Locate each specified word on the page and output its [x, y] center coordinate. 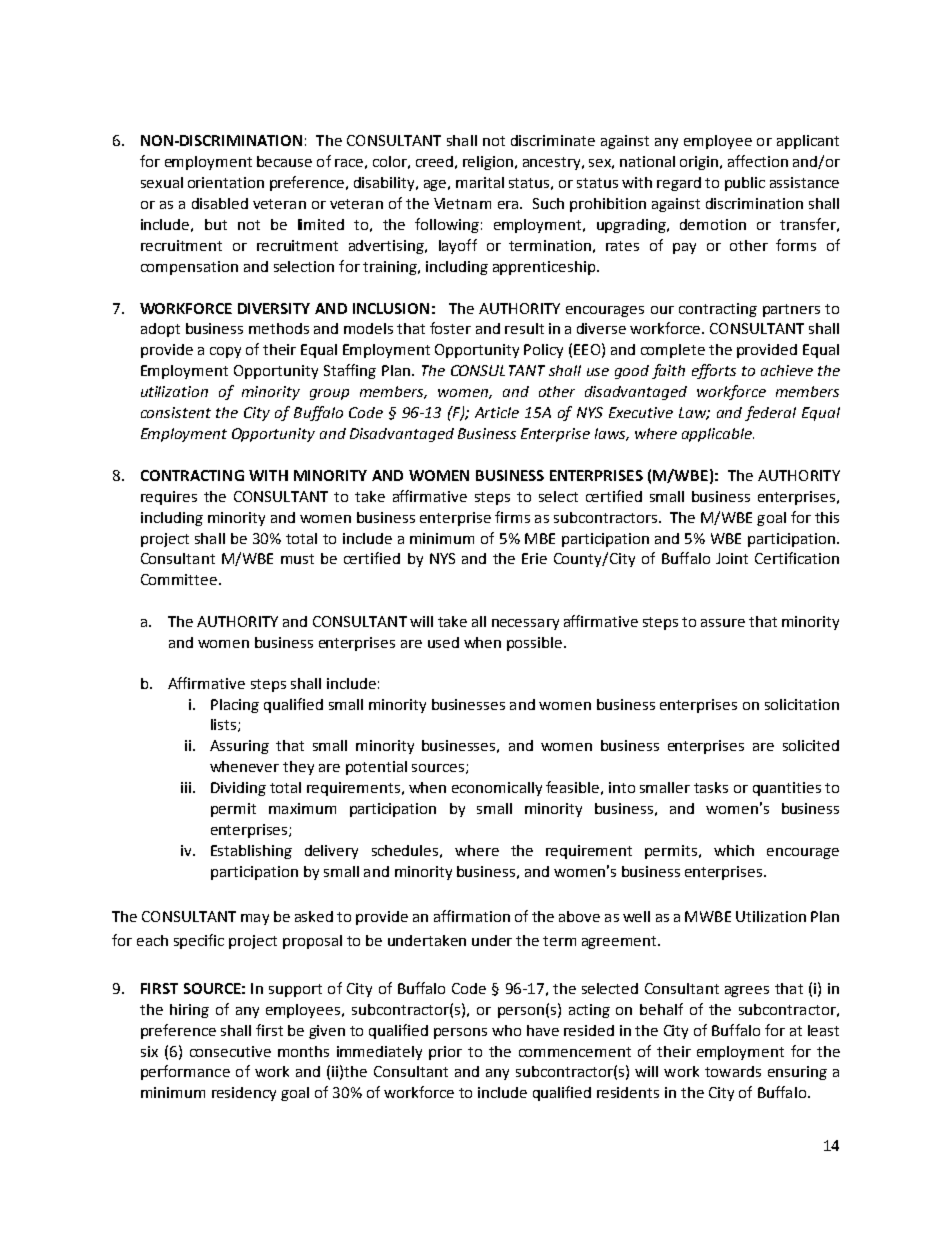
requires [169, 498]
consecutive [230, 1051]
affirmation [472, 916]
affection [758, 161]
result [524, 328]
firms [512, 517]
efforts [714, 371]
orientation [226, 182]
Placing [235, 706]
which [734, 850]
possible [536, 644]
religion [488, 163]
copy [225, 352]
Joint [732, 558]
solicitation [802, 704]
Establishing [251, 852]
